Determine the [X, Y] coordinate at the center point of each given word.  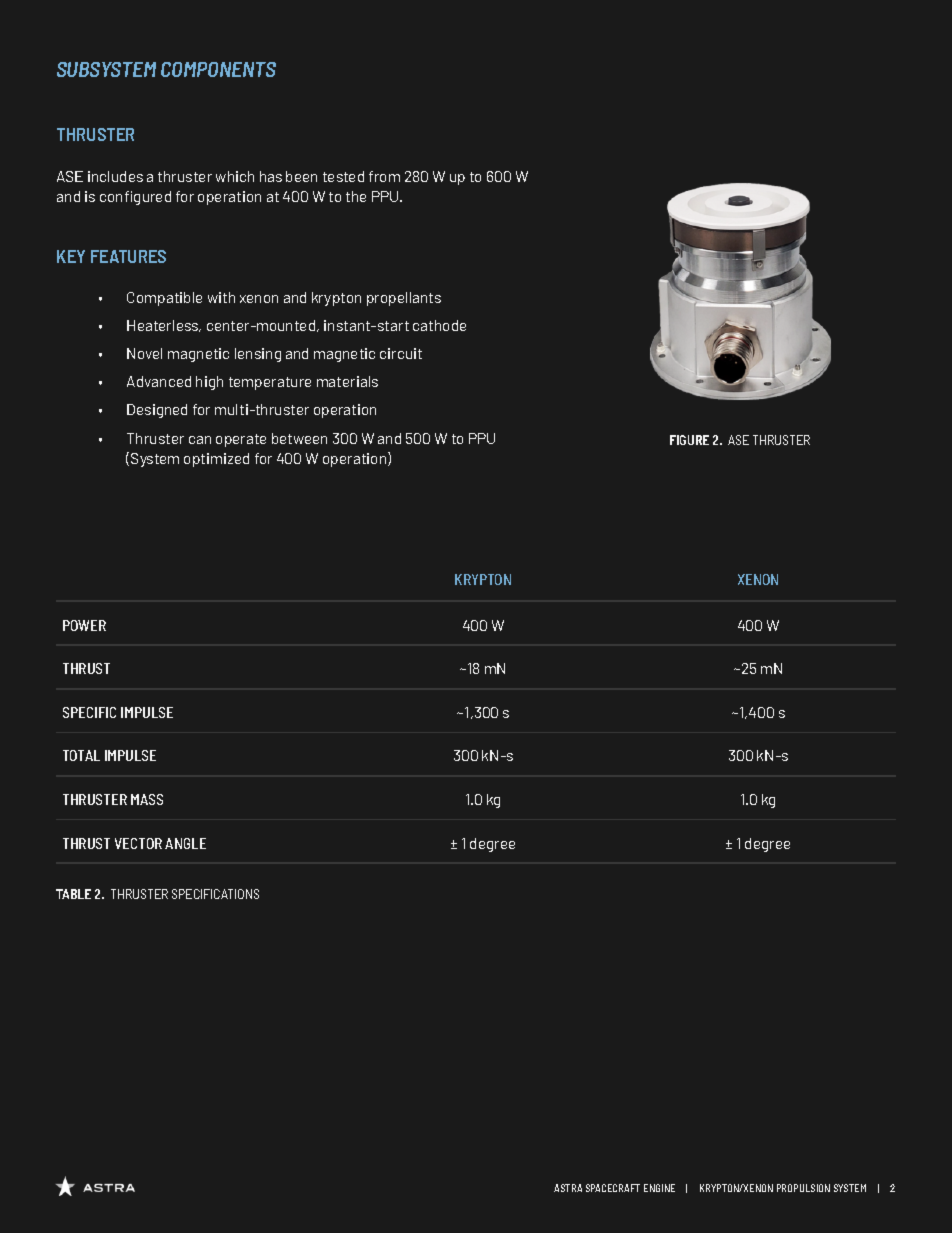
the [356, 196]
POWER [84, 625]
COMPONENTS [218, 69]
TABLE [73, 894]
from [384, 176]
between [299, 438]
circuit [401, 353]
